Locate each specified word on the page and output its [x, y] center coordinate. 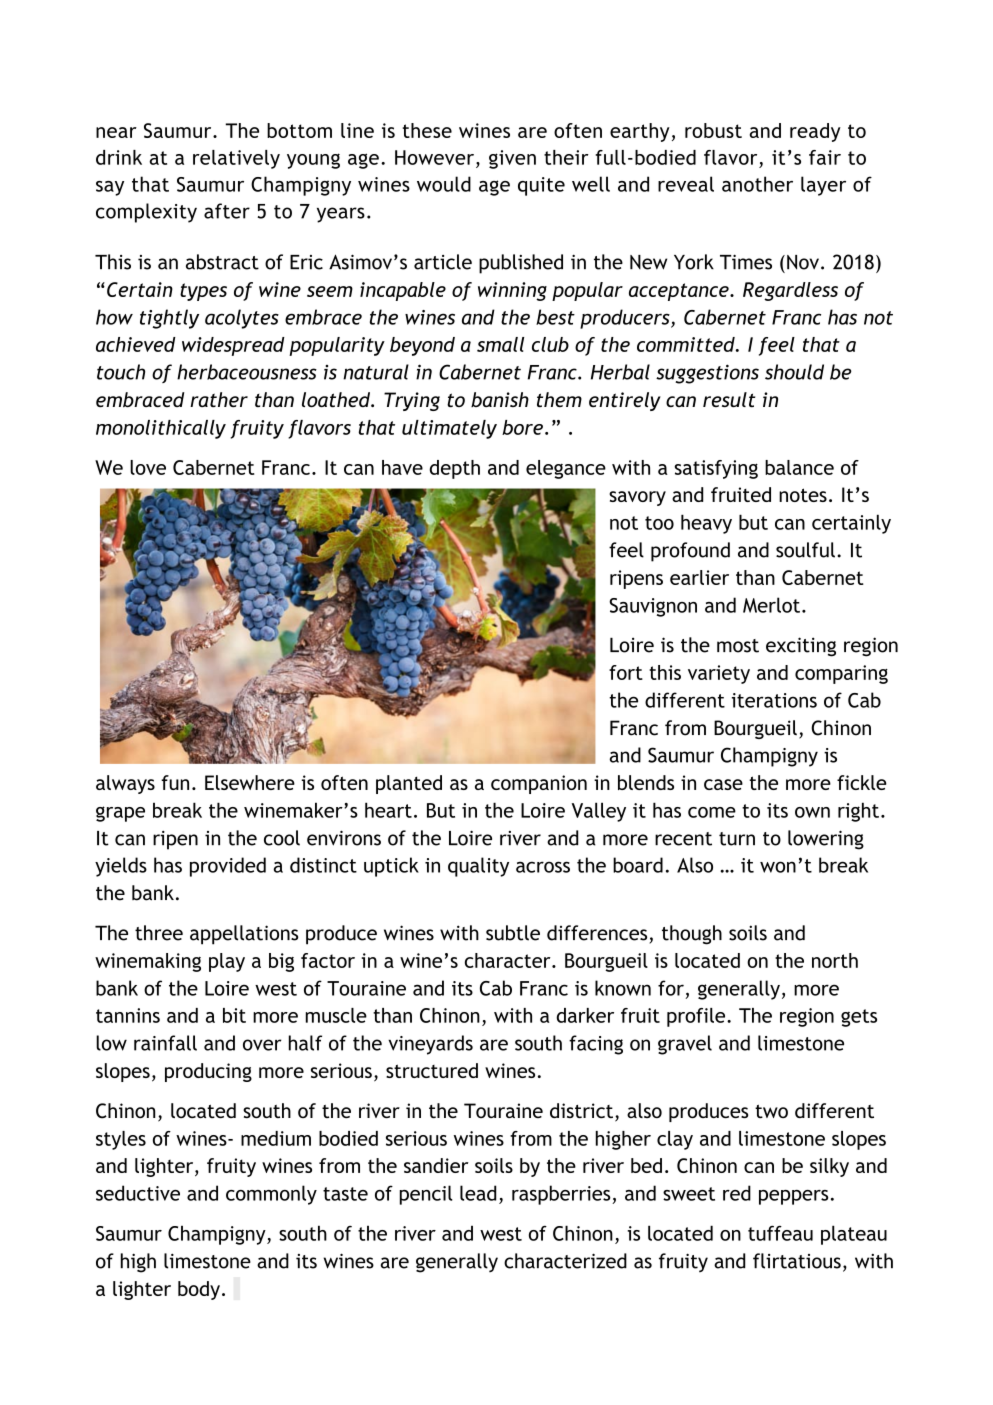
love [148, 467]
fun [175, 782]
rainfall [165, 1043]
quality [478, 867]
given [512, 159]
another [757, 184]
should [794, 372]
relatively [236, 159]
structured [432, 1070]
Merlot [771, 605]
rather [219, 399]
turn [737, 839]
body [199, 1290]
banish [500, 399]
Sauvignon [653, 607]
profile [697, 1017]
